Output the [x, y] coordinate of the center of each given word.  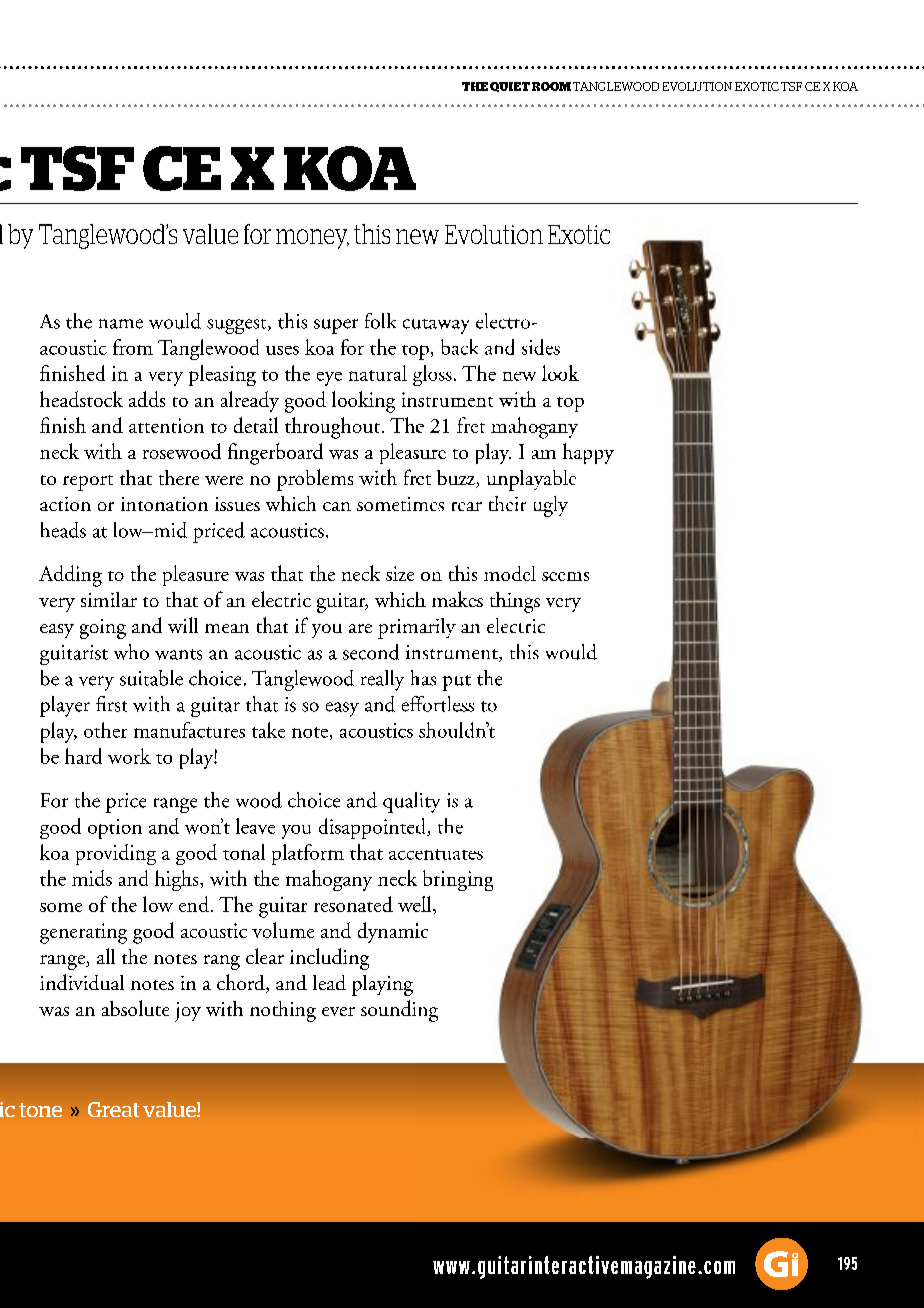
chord [242, 983]
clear [265, 956]
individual [82, 982]
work [129, 756]
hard [83, 756]
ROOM [551, 86]
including [329, 959]
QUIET [510, 87]
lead [329, 982]
